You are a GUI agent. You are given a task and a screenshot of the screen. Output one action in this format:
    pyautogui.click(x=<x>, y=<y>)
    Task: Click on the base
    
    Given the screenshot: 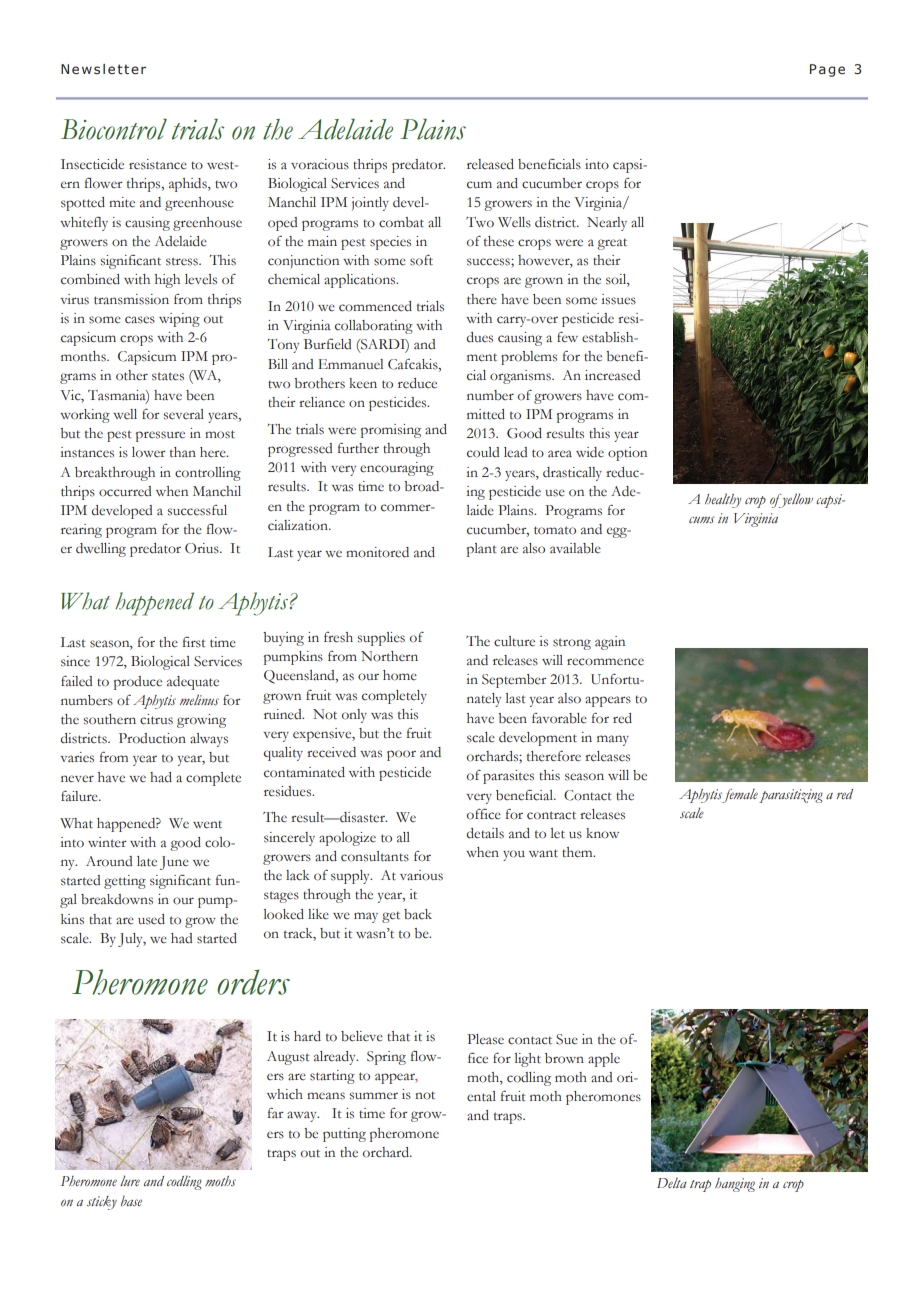 What is the action you would take?
    pyautogui.click(x=131, y=1200)
